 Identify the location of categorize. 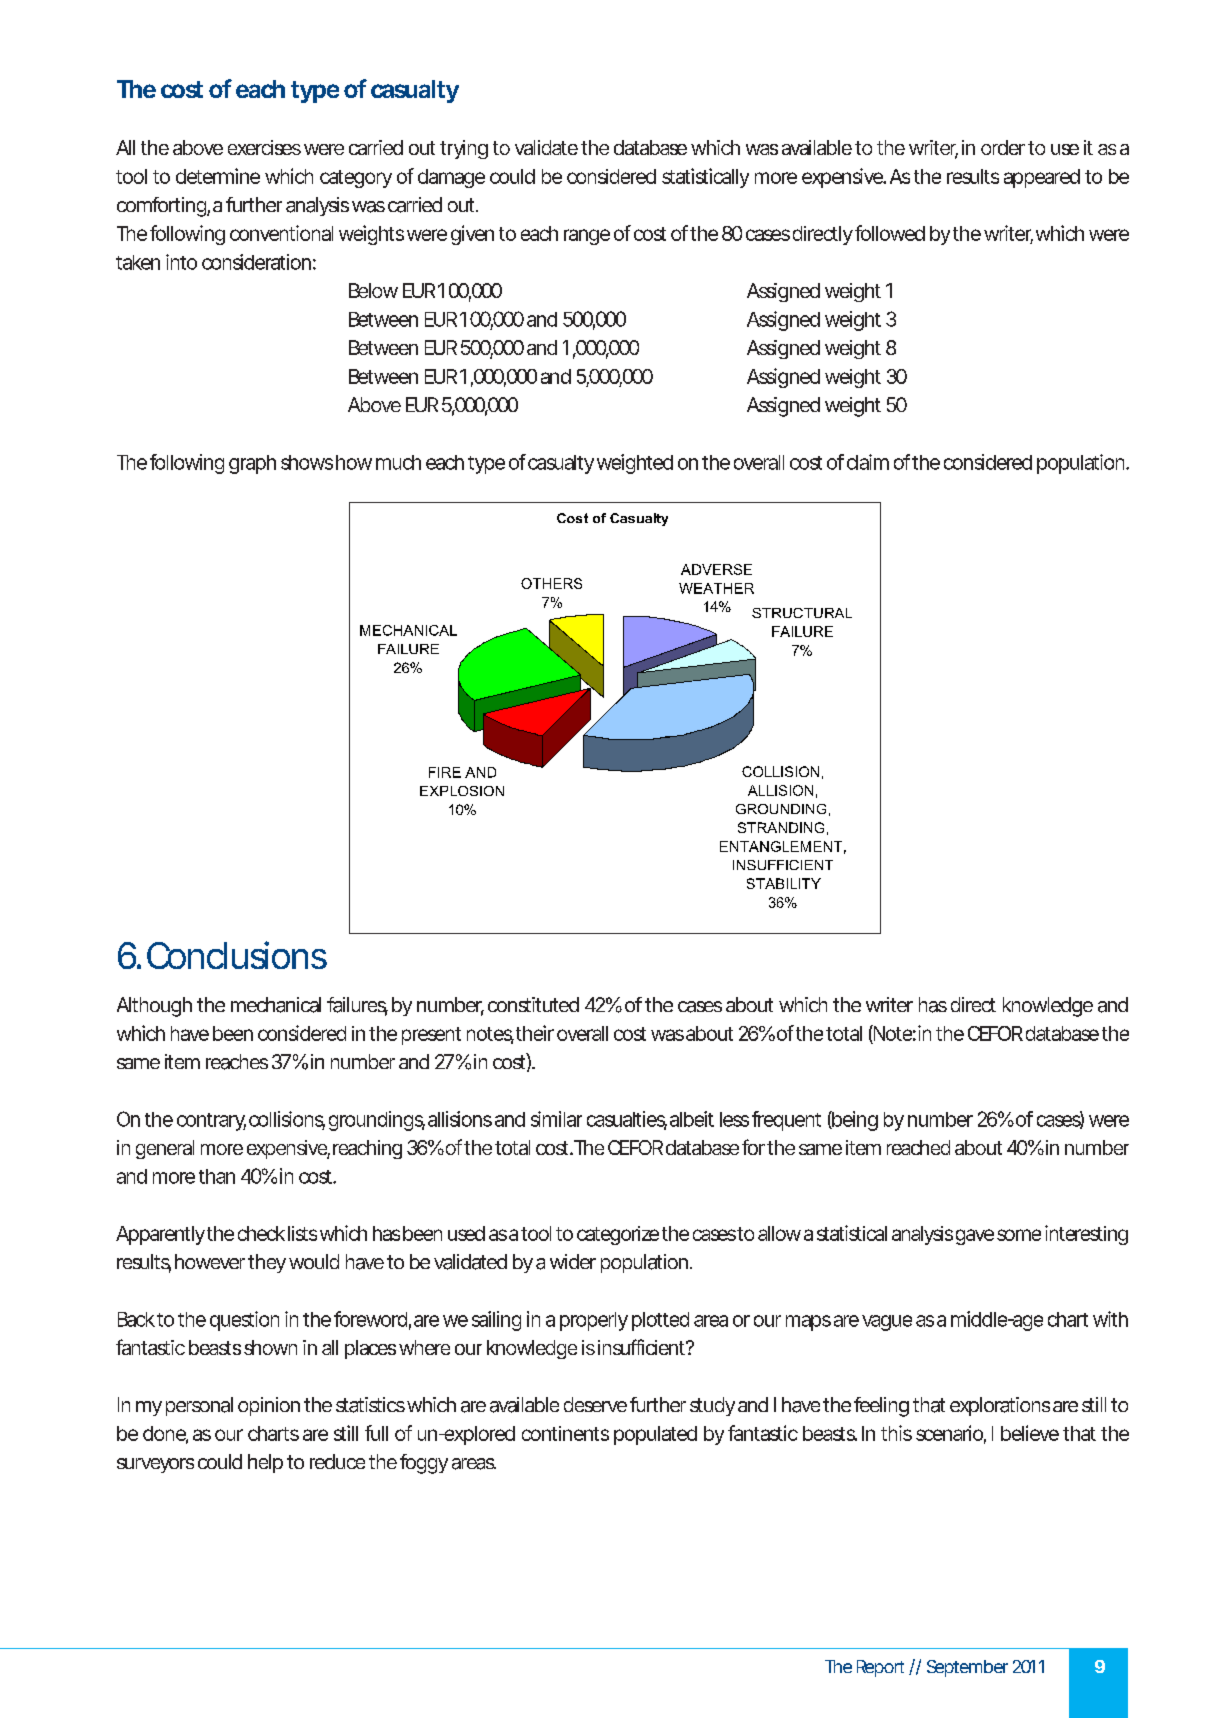
(618, 1235).
